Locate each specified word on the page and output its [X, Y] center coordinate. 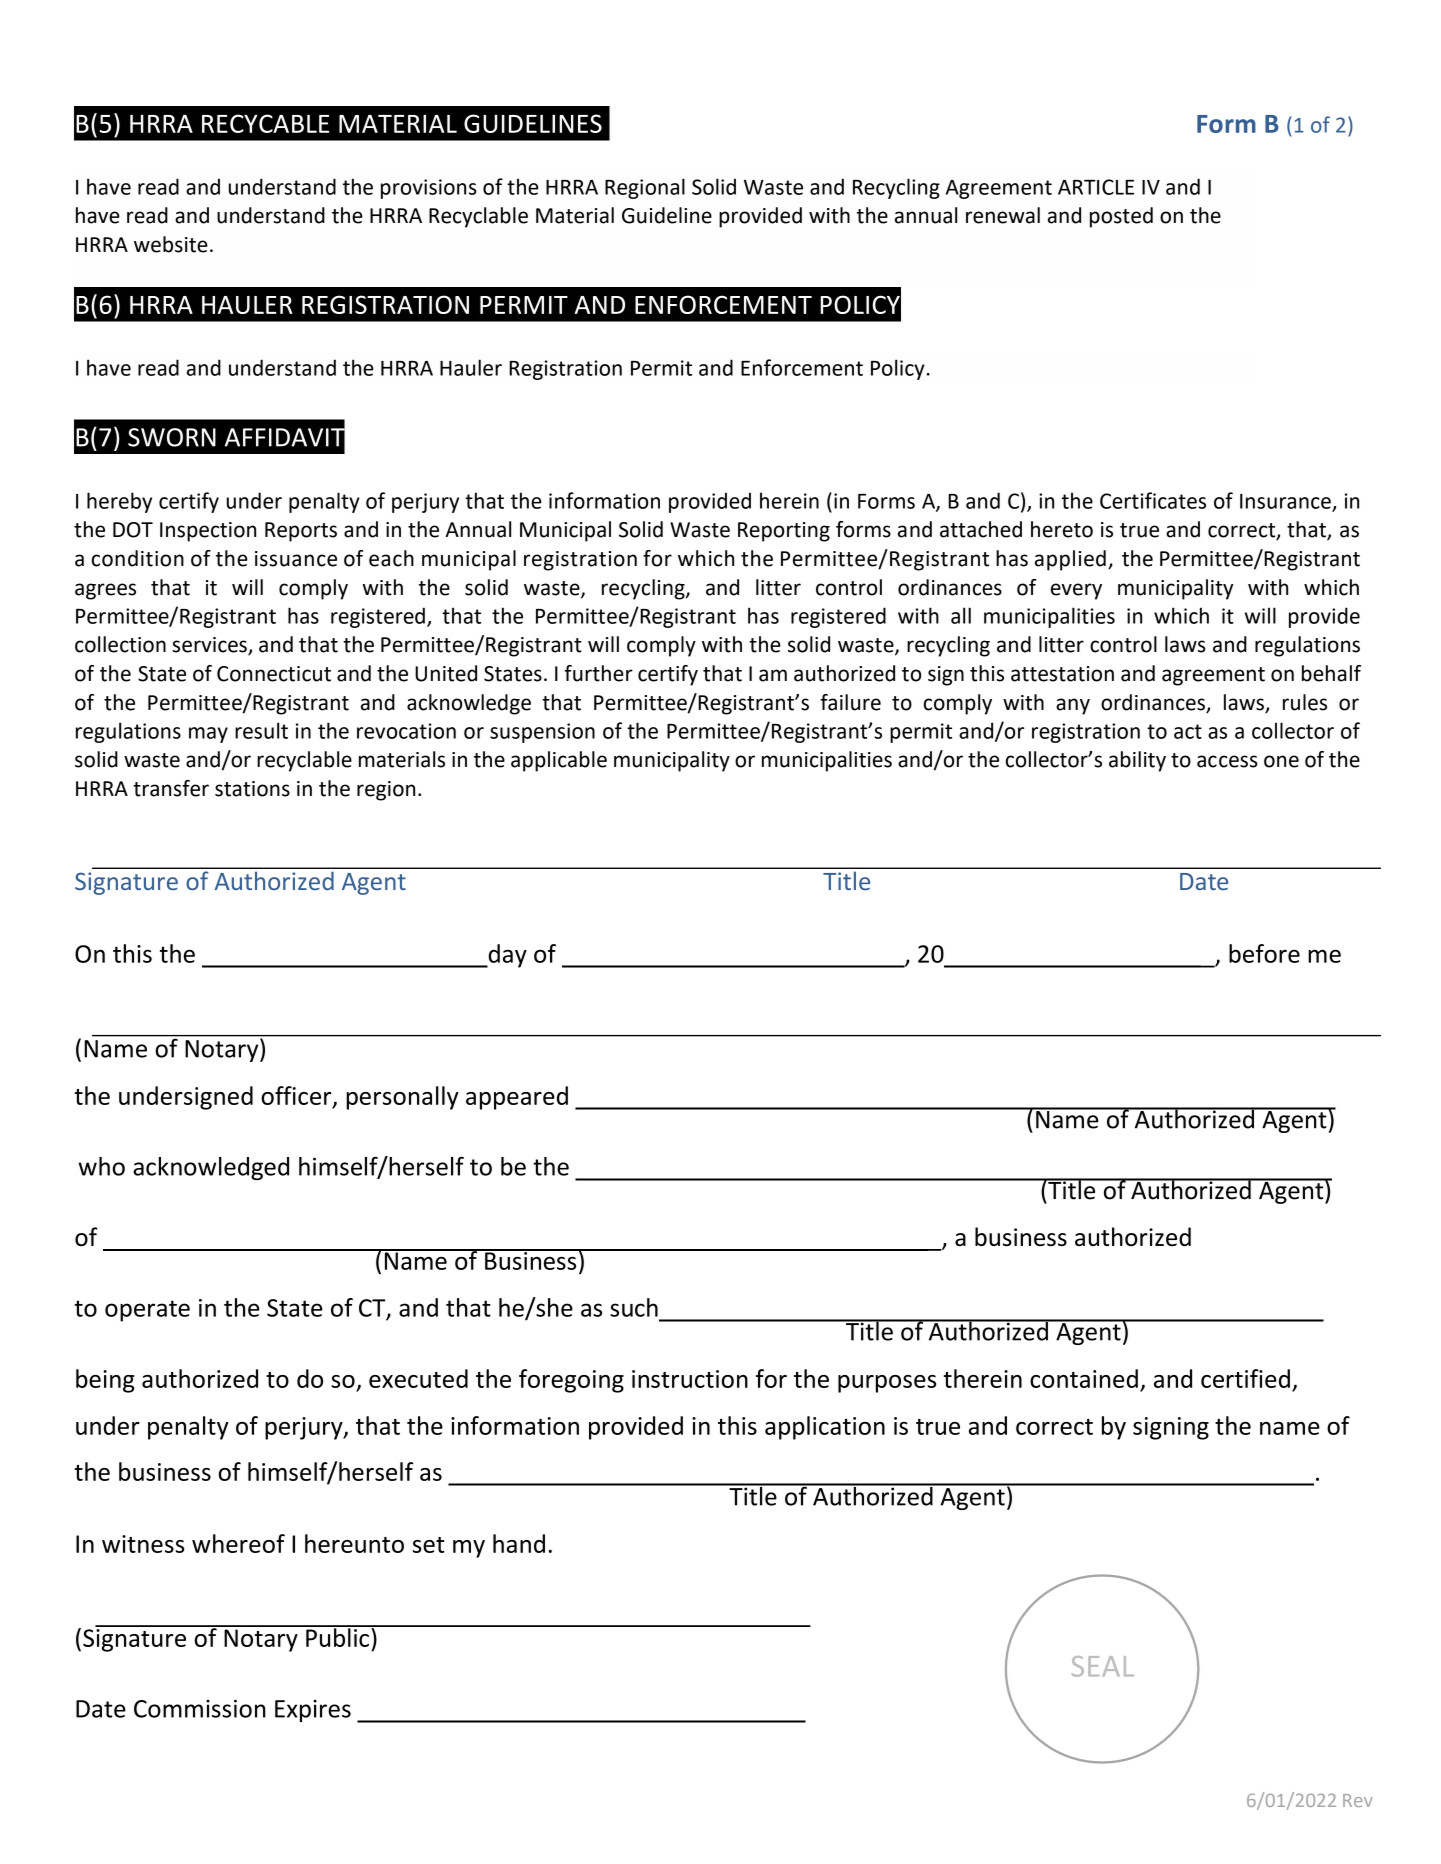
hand [519, 1543]
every [1076, 591]
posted [1121, 217]
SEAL [1103, 1666]
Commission [200, 1708]
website [171, 244]
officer [297, 1096]
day [506, 956]
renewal [1003, 215]
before [1264, 953]
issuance [296, 559]
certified [1245, 1378]
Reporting [784, 532]
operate [147, 1311]
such [634, 1307]
